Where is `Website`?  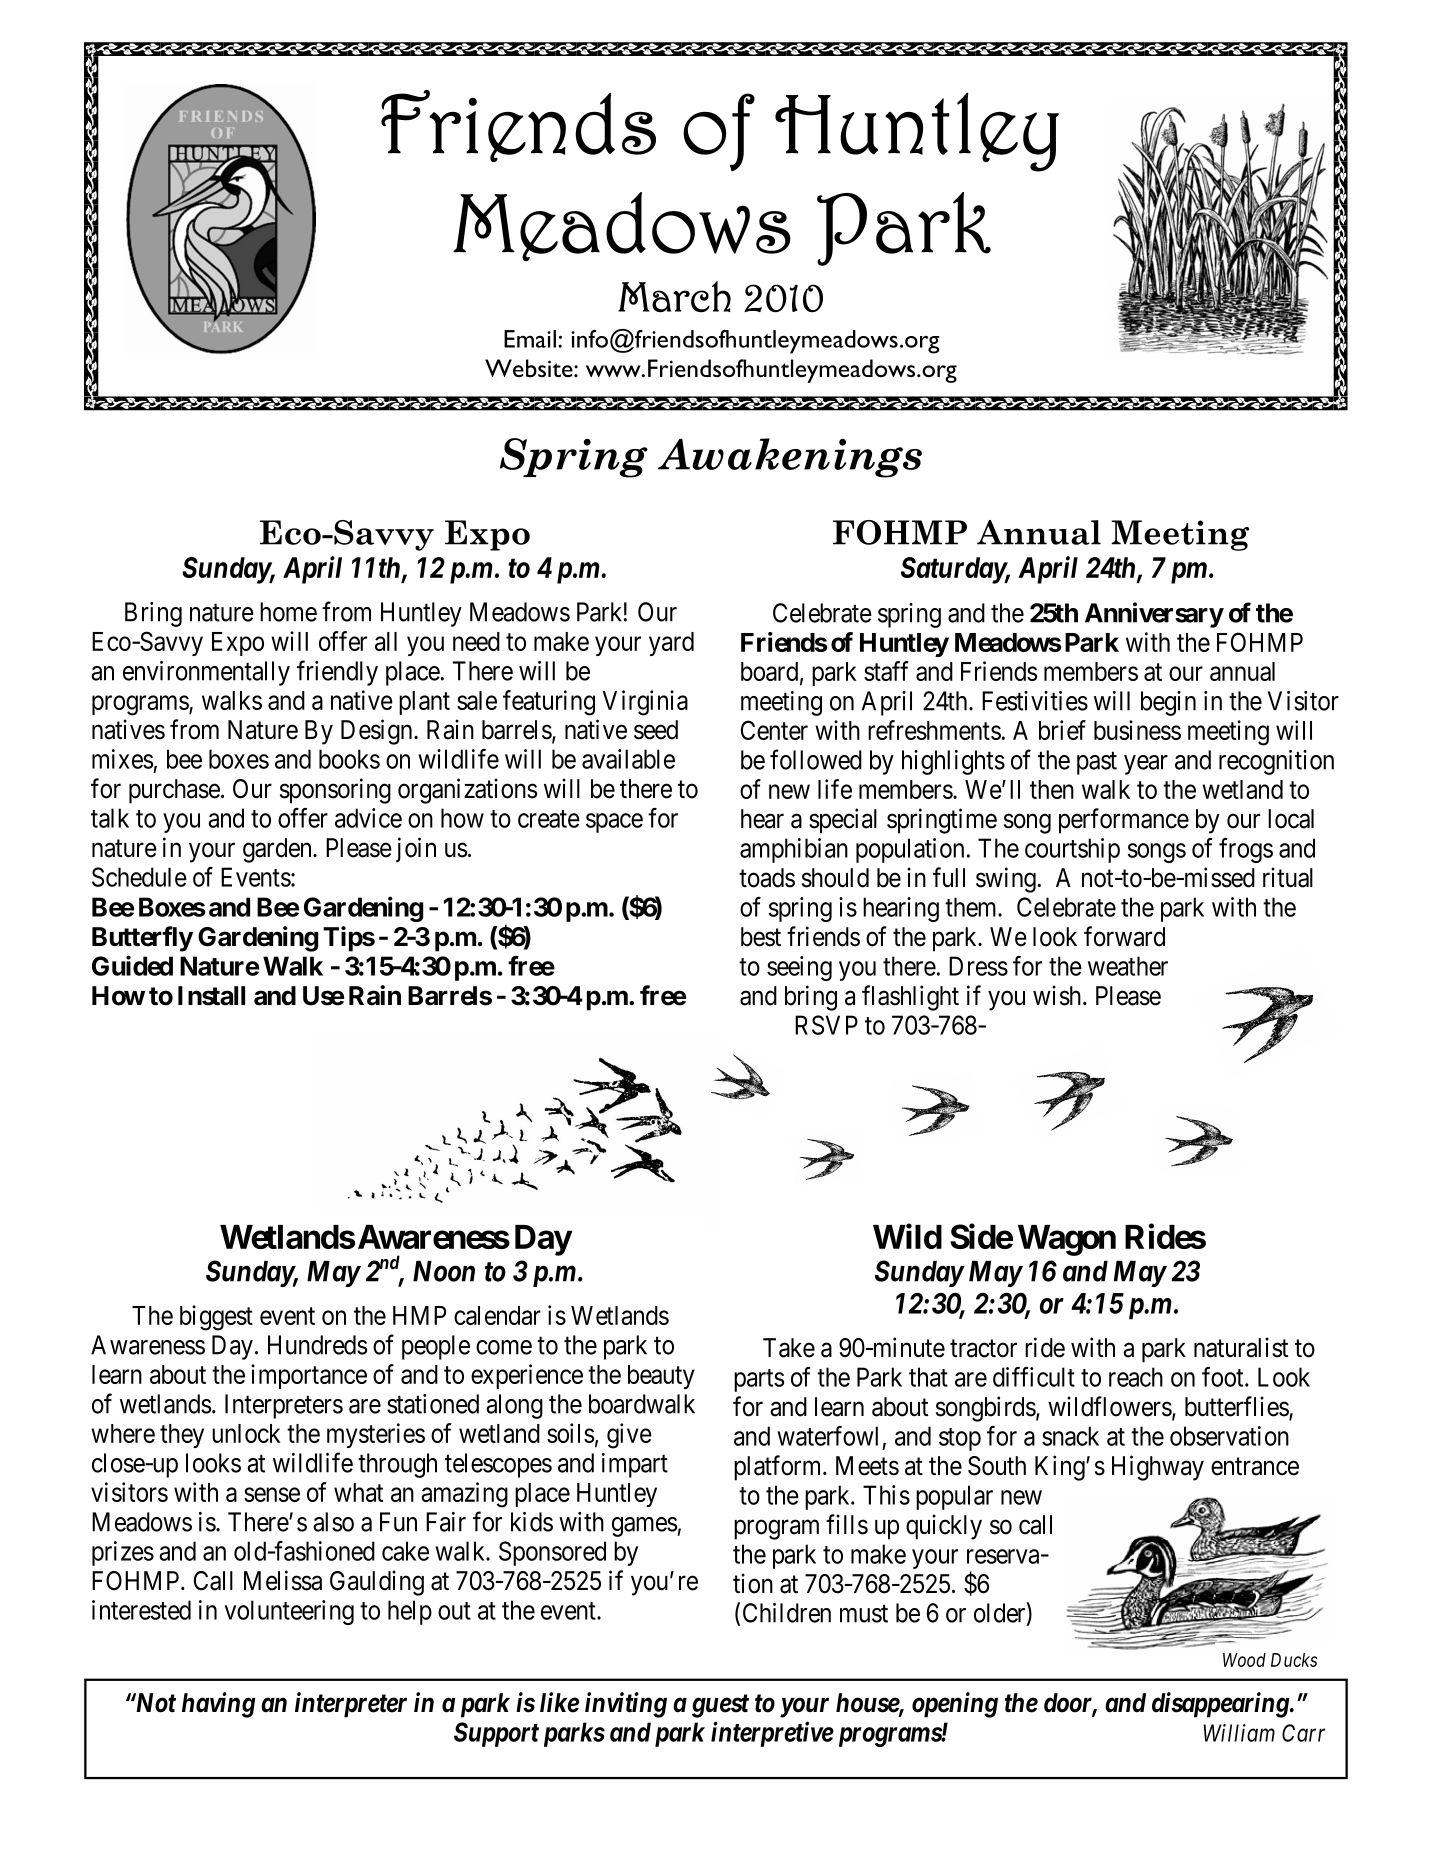
Website is located at coordinates (530, 368).
